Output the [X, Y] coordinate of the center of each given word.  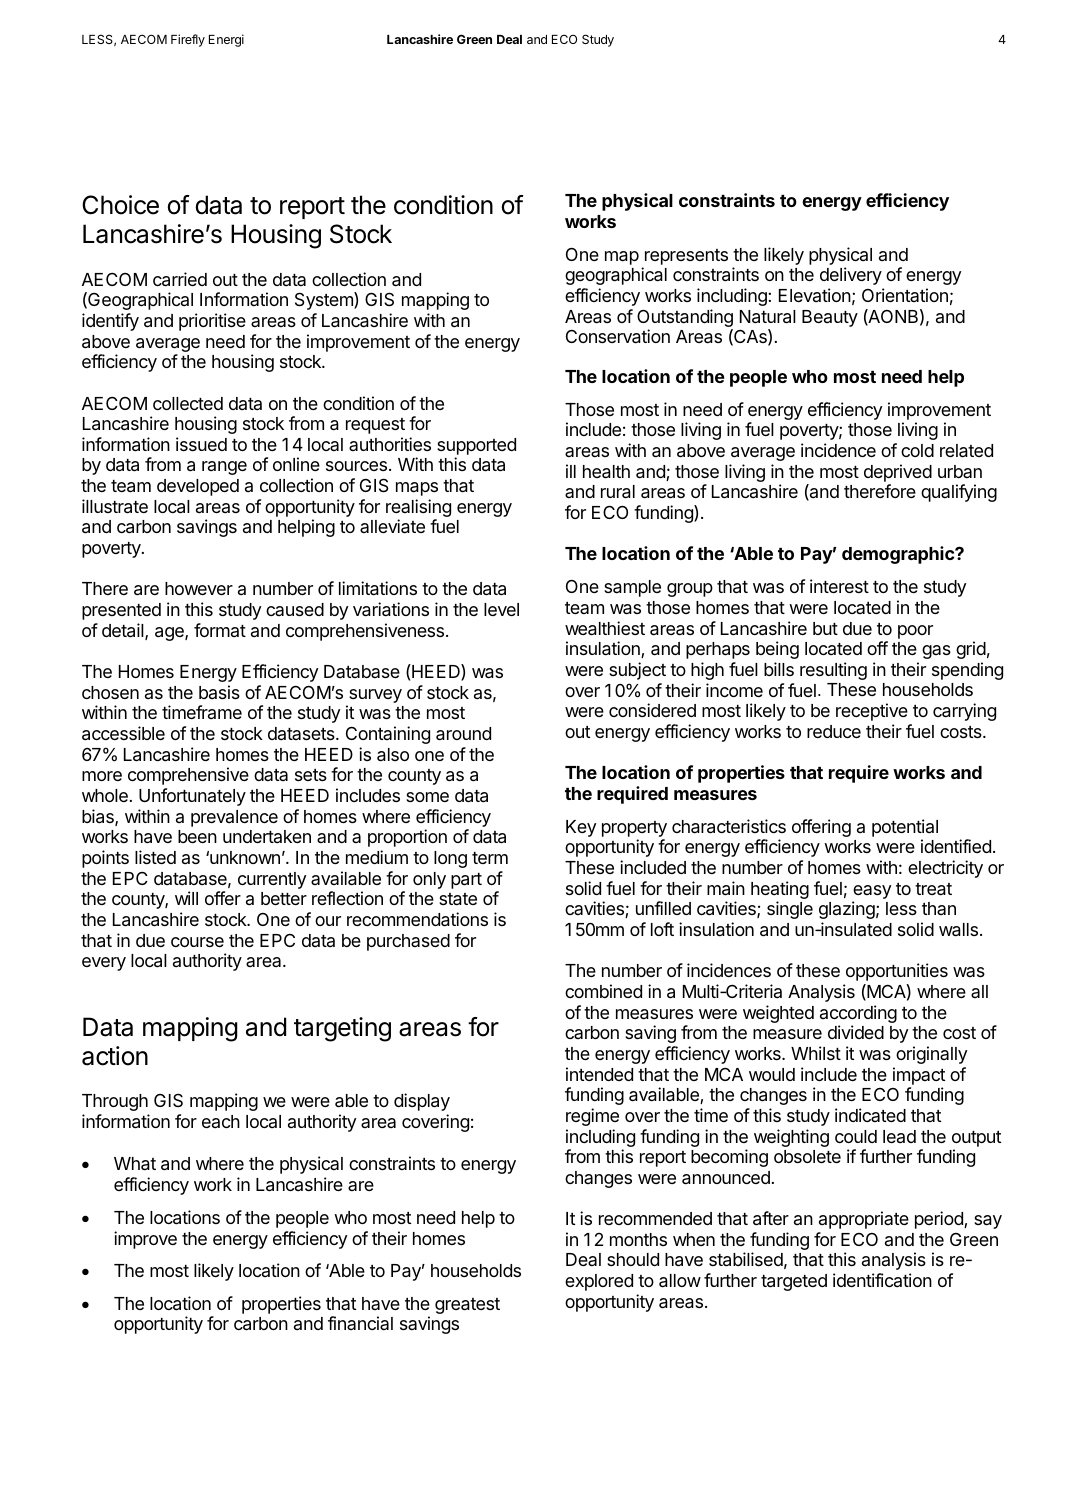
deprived [898, 473]
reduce [834, 731]
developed [198, 487]
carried [180, 279]
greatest [467, 1306]
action [115, 1056]
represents [686, 257]
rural [618, 492]
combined [603, 991]
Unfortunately [192, 797]
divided [856, 1032]
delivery [851, 276]
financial [360, 1323]
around [463, 734]
